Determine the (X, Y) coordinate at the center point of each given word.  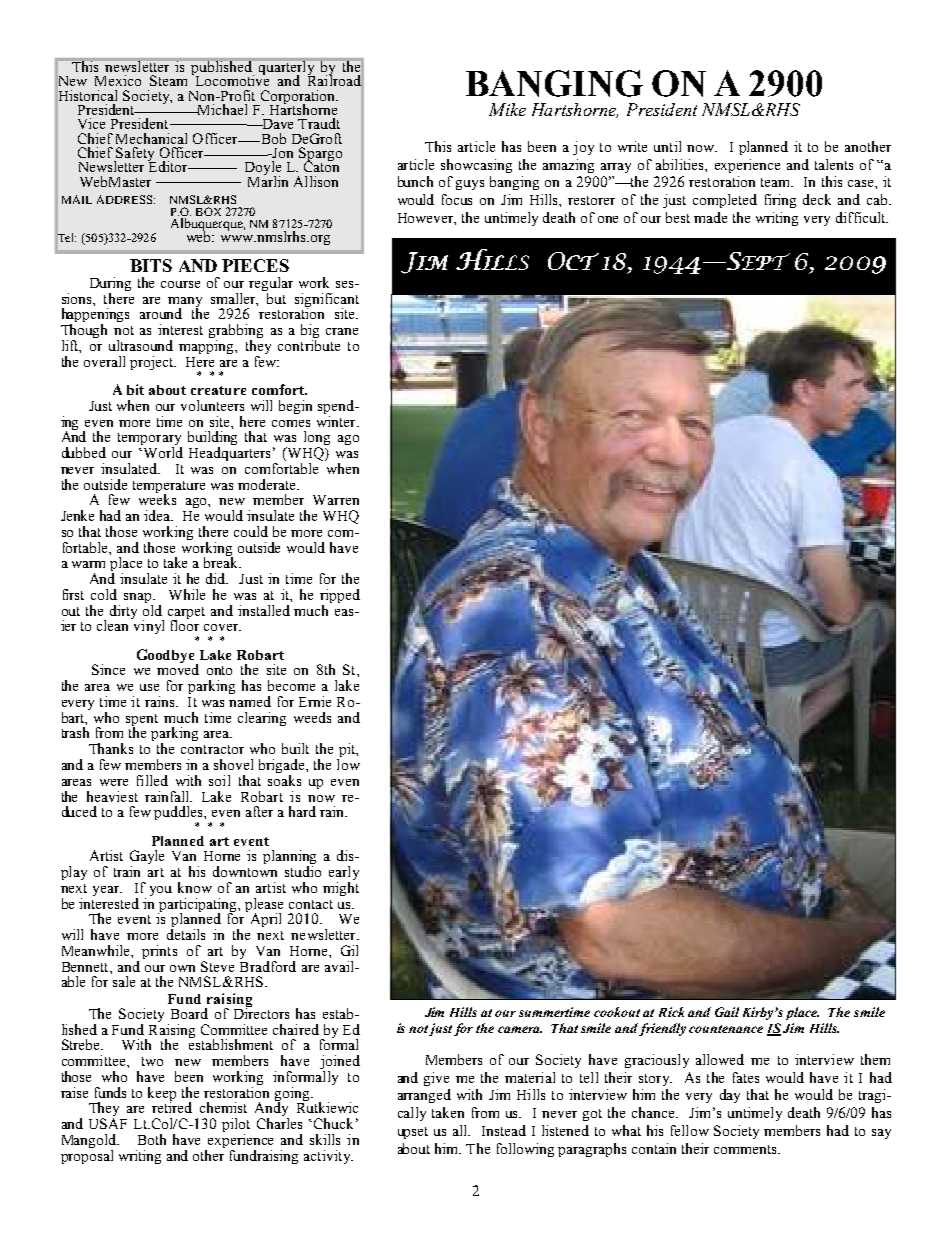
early (344, 874)
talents (834, 164)
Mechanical (151, 138)
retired (172, 1106)
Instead (504, 1130)
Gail (727, 1012)
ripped (340, 597)
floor (185, 624)
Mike (507, 109)
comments (746, 1149)
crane (342, 331)
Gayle (147, 858)
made (710, 217)
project (153, 363)
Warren (336, 500)
